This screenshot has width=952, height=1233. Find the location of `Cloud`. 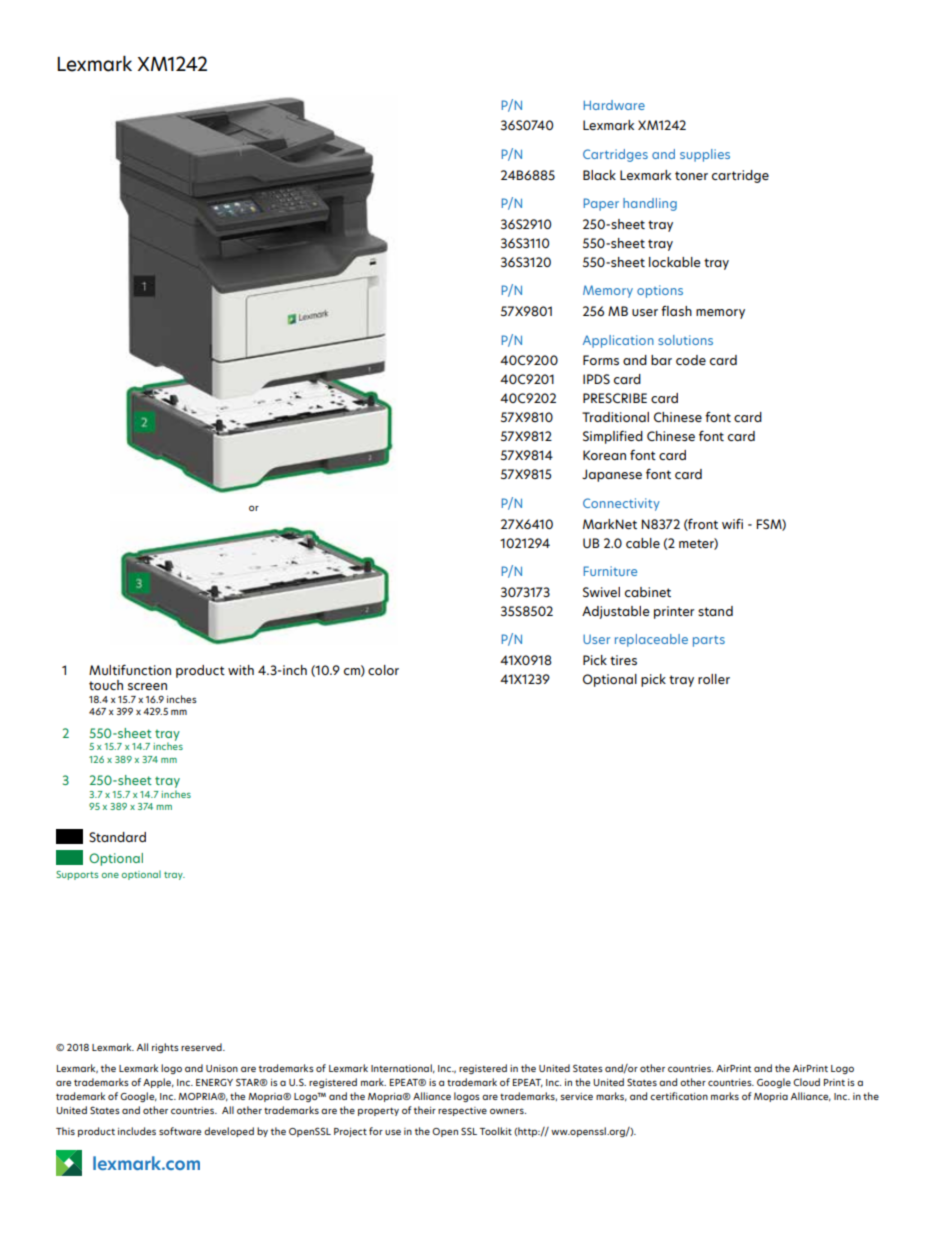

Cloud is located at coordinates (806, 1082).
